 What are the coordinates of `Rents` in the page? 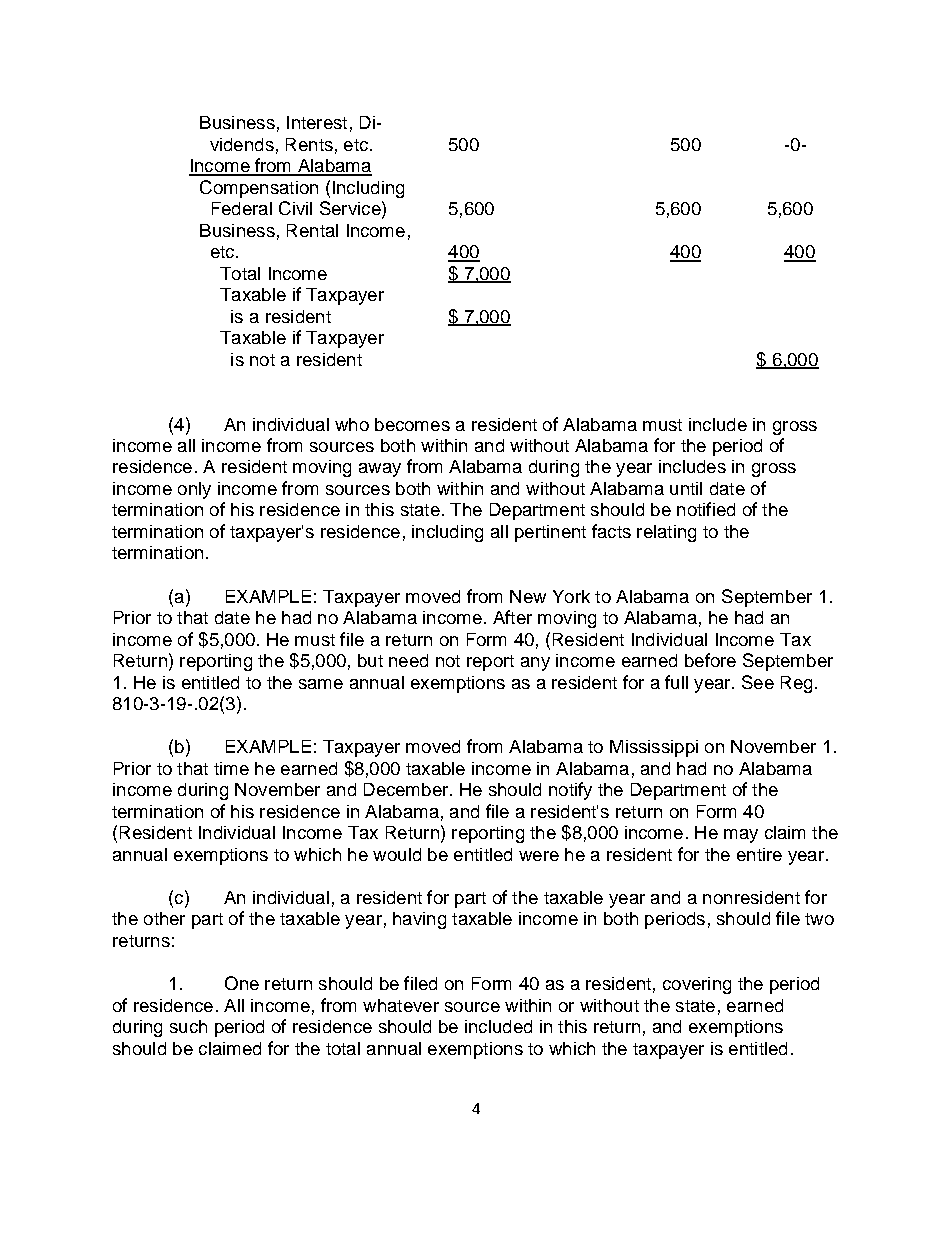 It's located at (309, 144).
